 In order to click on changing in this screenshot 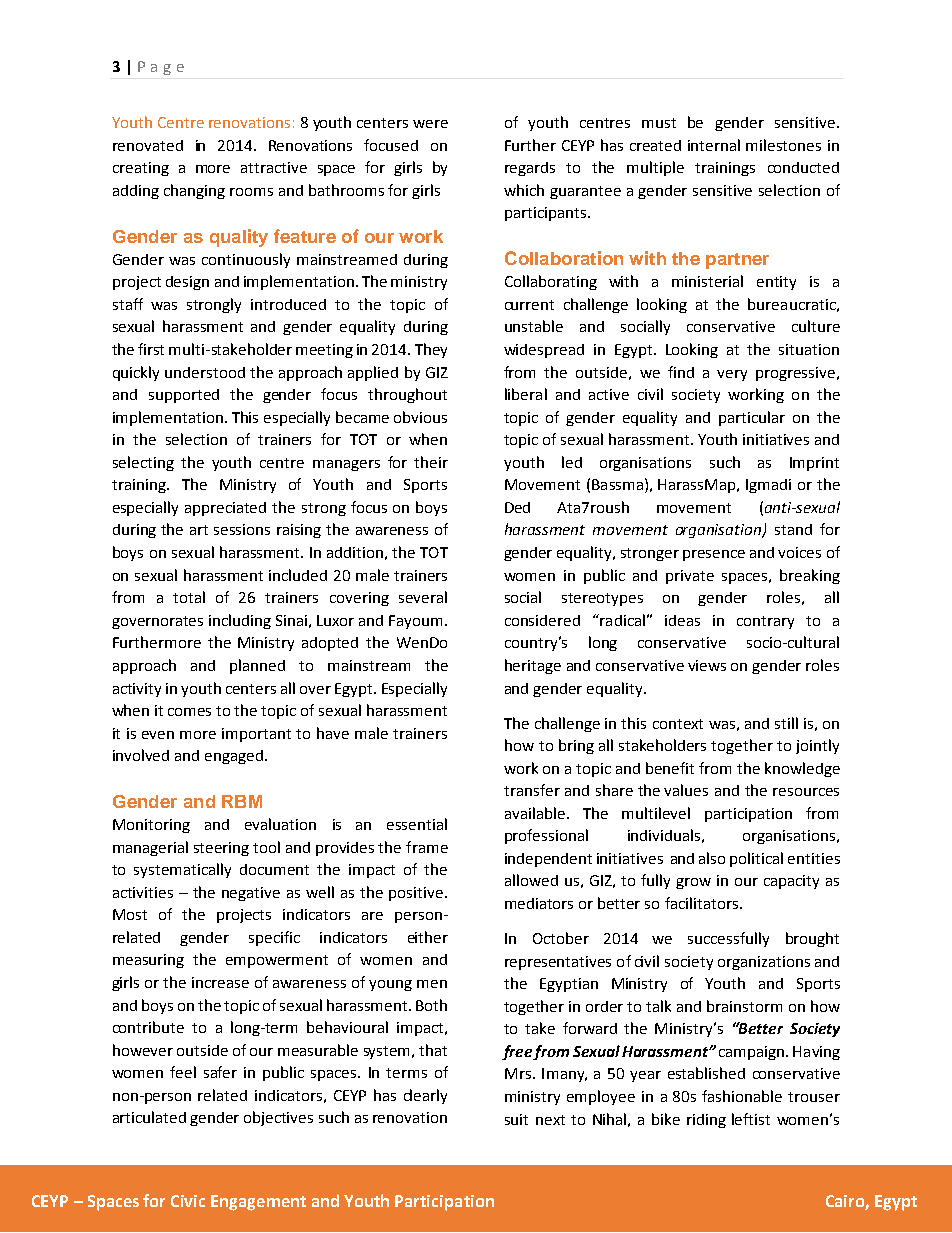, I will do `click(194, 191)`.
